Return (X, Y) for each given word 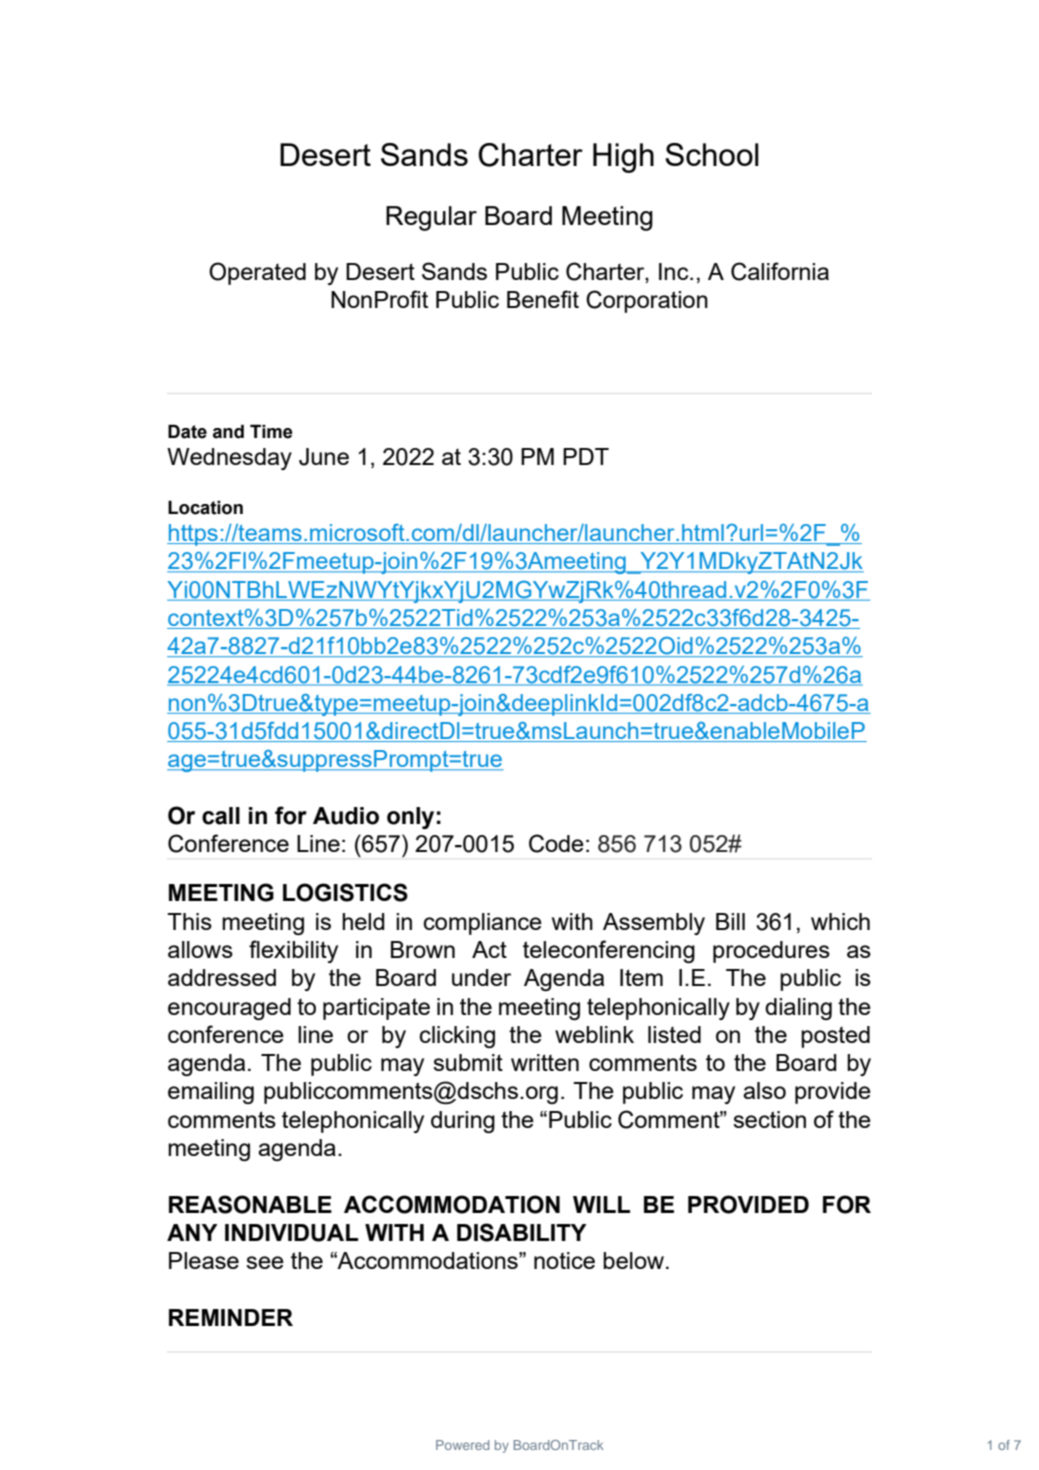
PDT (586, 456)
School (712, 154)
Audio (346, 816)
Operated (257, 273)
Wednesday (229, 459)
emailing (211, 1093)
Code (556, 843)
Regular (431, 218)
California (780, 271)
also (764, 1090)
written (545, 1062)
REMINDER (231, 1317)
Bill (730, 921)
